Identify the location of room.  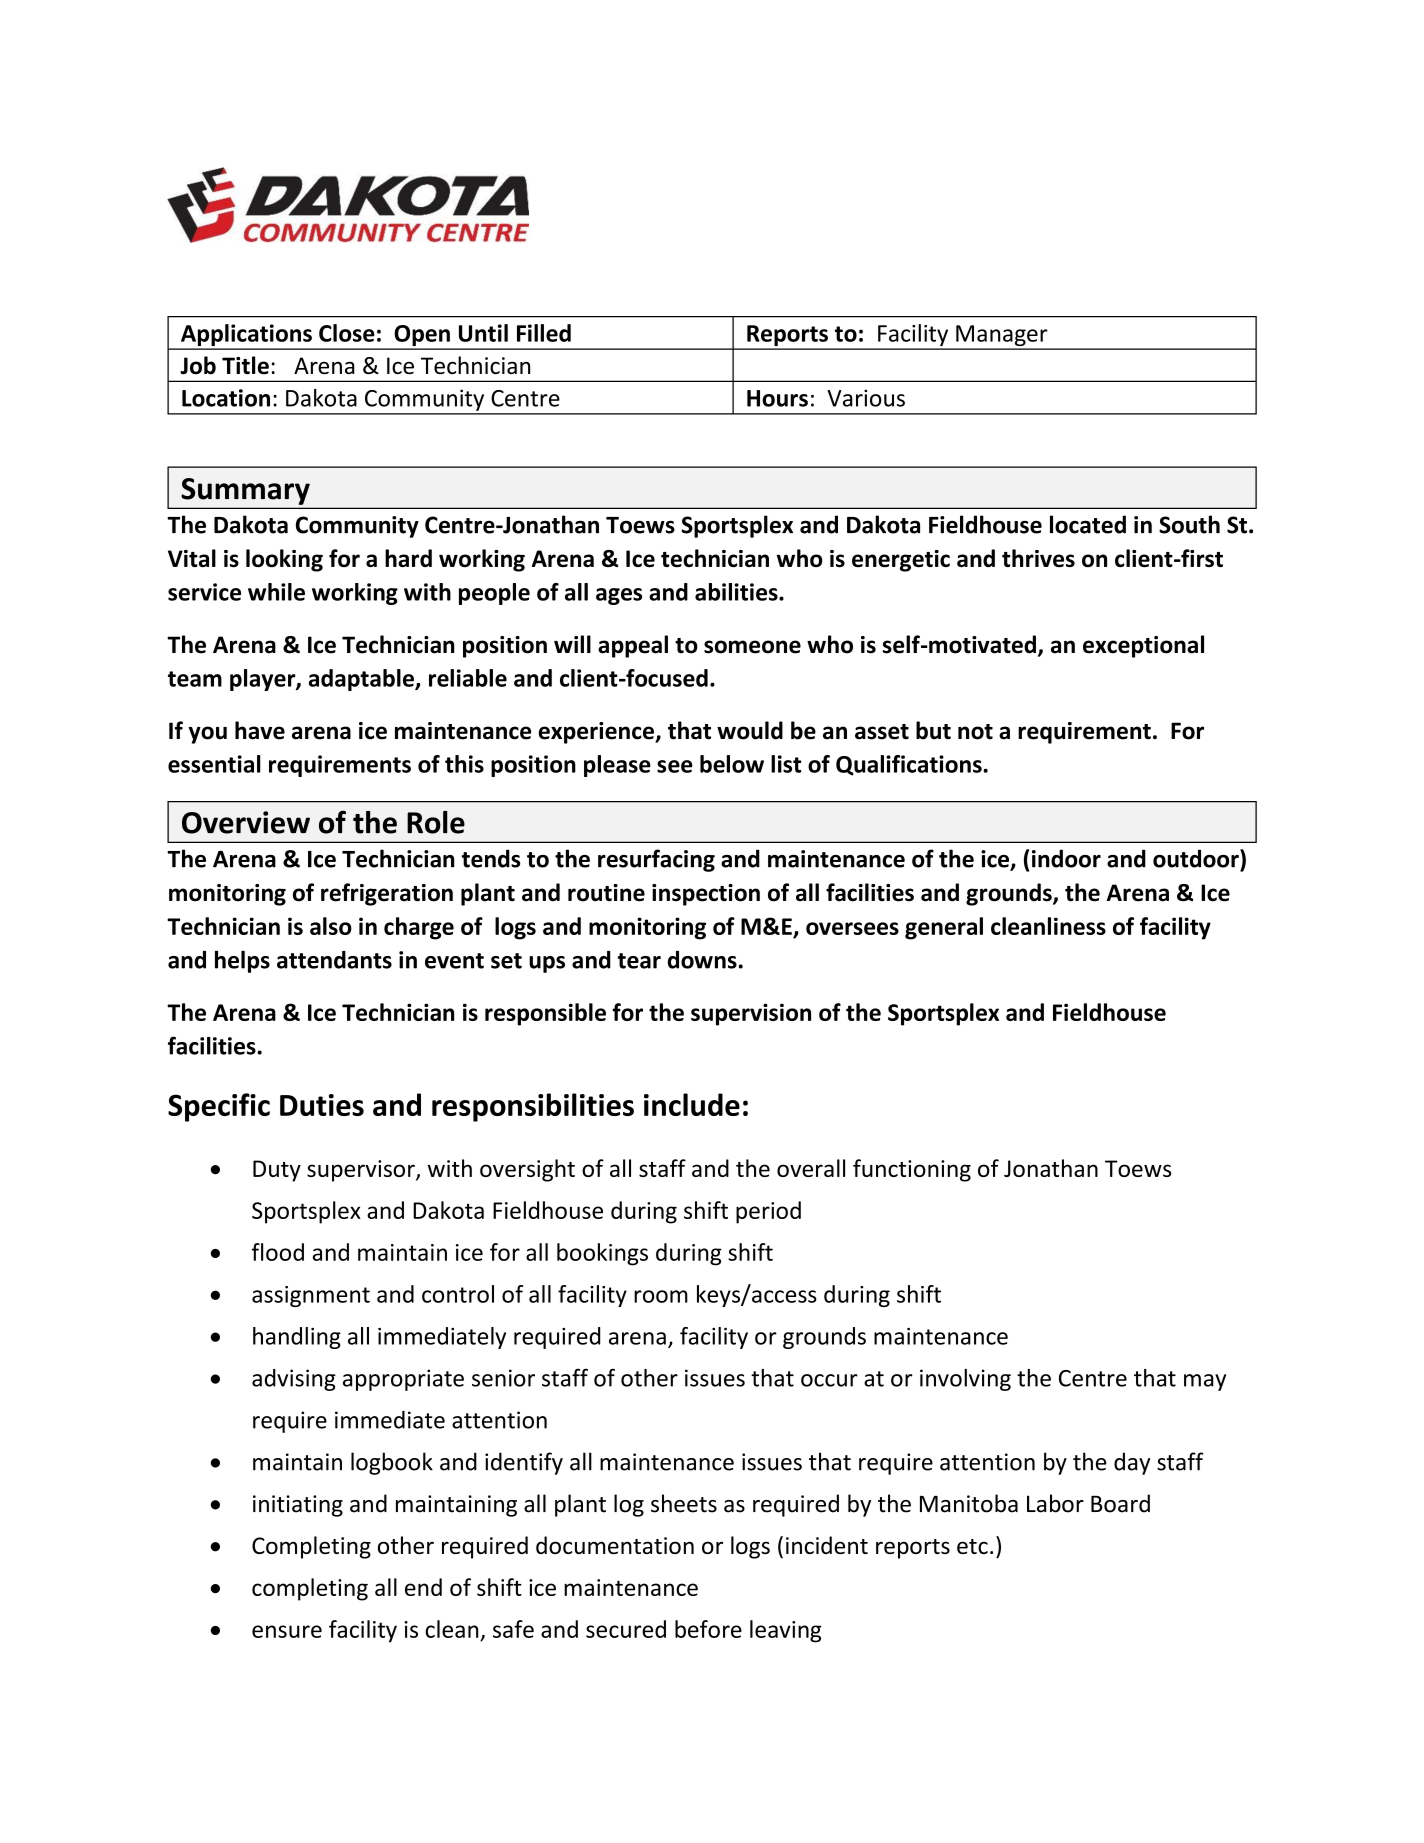
(661, 1296).
